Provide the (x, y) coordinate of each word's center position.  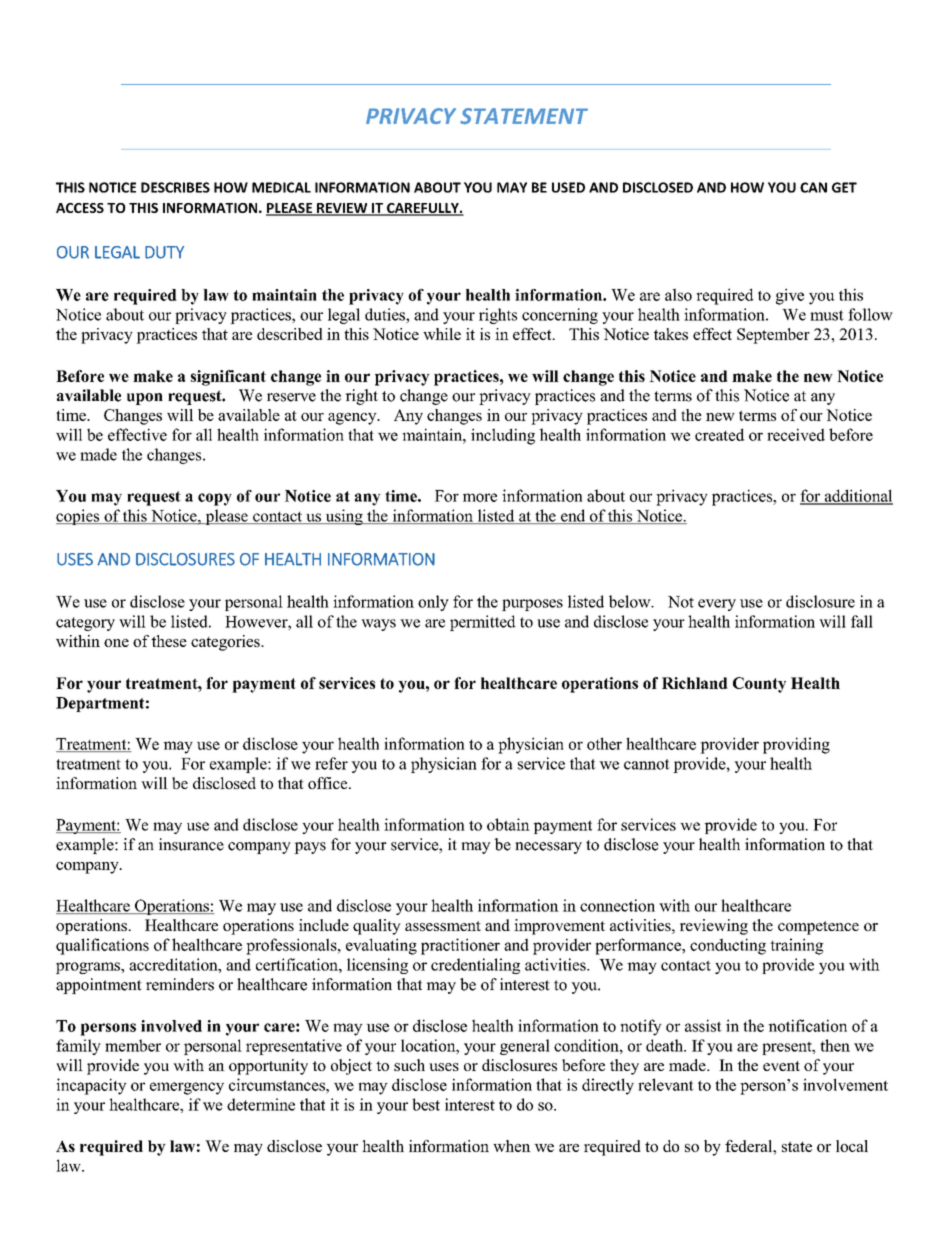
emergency (187, 1088)
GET (844, 187)
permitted (483, 623)
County (759, 685)
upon (145, 399)
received (796, 434)
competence (818, 928)
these (169, 641)
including (503, 436)
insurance (191, 844)
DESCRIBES (175, 187)
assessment (443, 926)
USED (568, 187)
